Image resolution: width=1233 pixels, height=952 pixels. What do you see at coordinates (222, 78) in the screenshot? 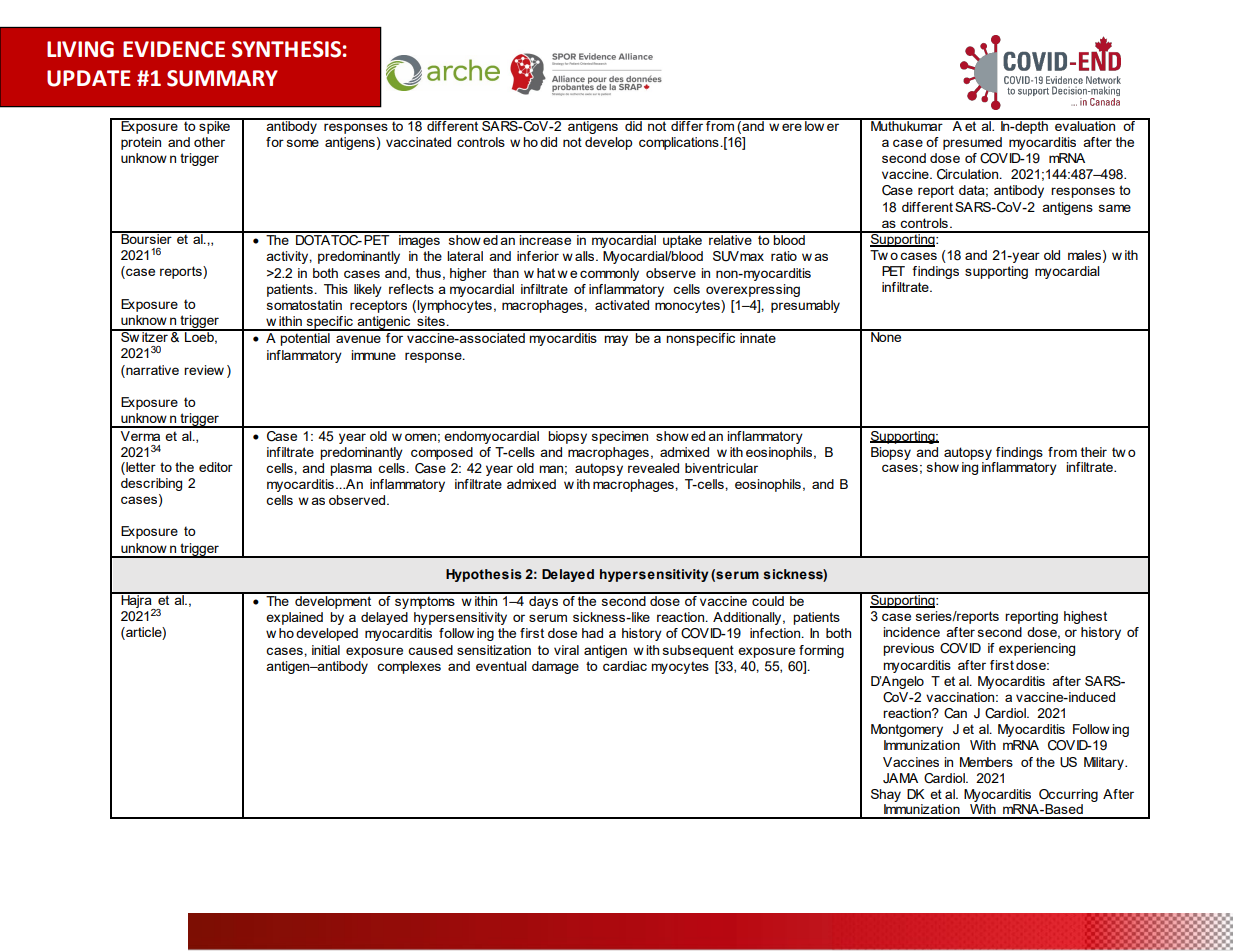
I see `SUMMARY` at bounding box center [222, 78].
